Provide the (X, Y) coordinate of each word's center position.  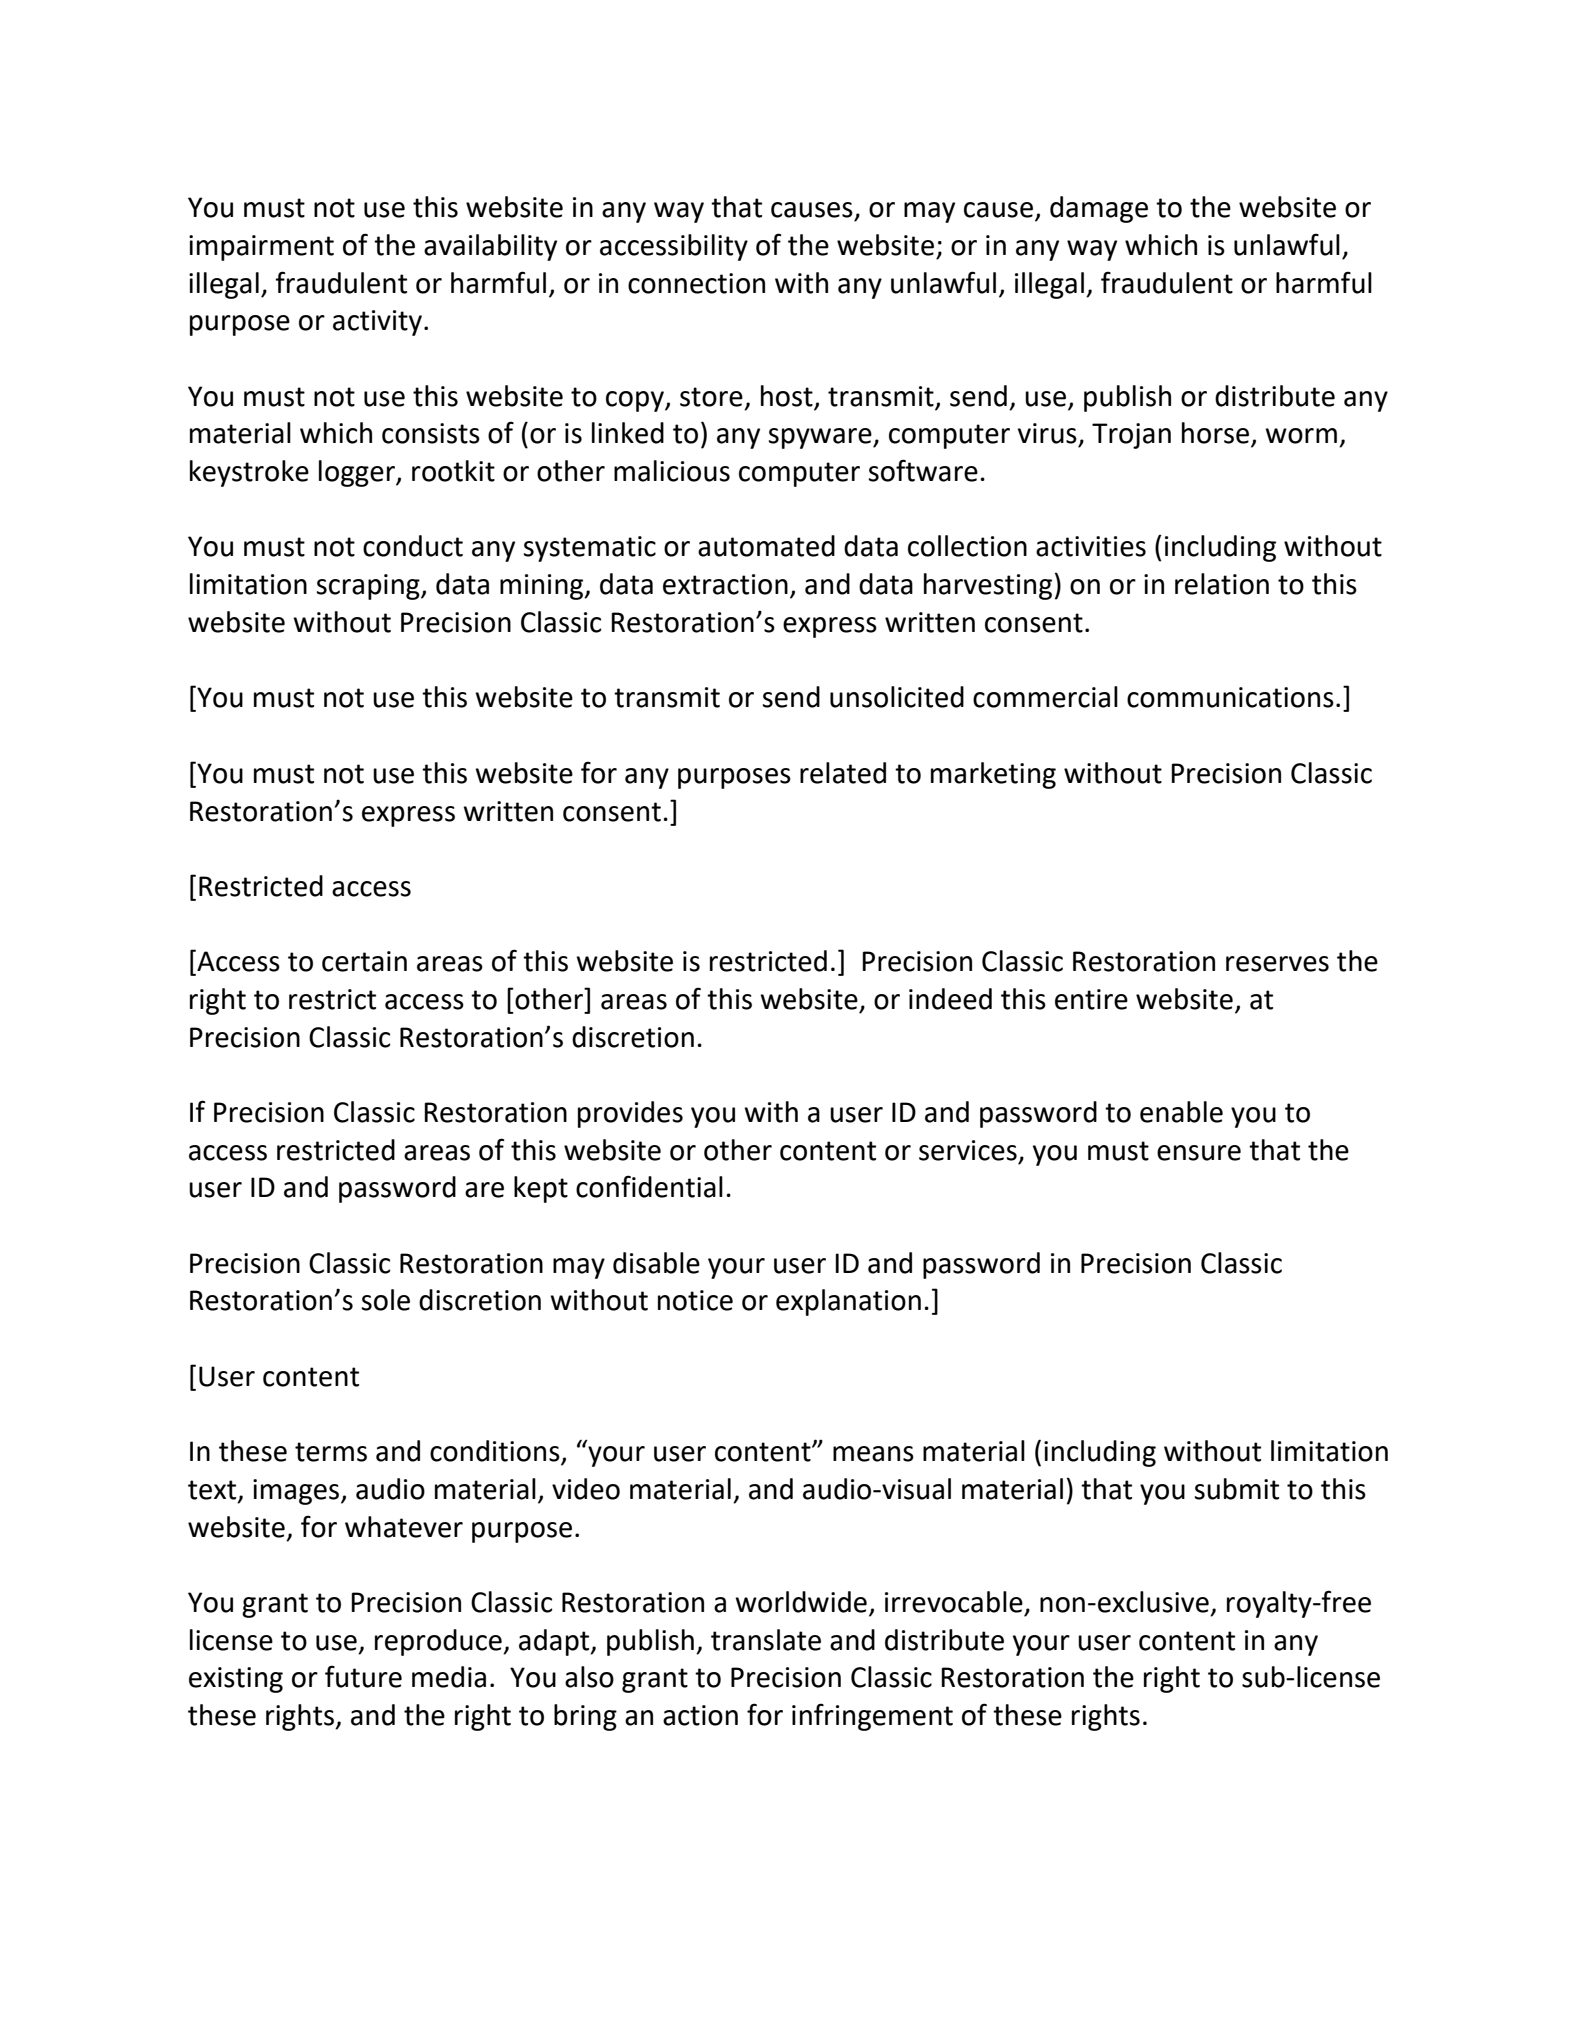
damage (1099, 209)
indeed (950, 999)
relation (1222, 584)
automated (766, 546)
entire (1091, 999)
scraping (369, 587)
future (363, 1676)
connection (696, 283)
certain (364, 961)
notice (695, 1300)
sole (385, 1300)
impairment (261, 248)
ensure (1199, 1153)
